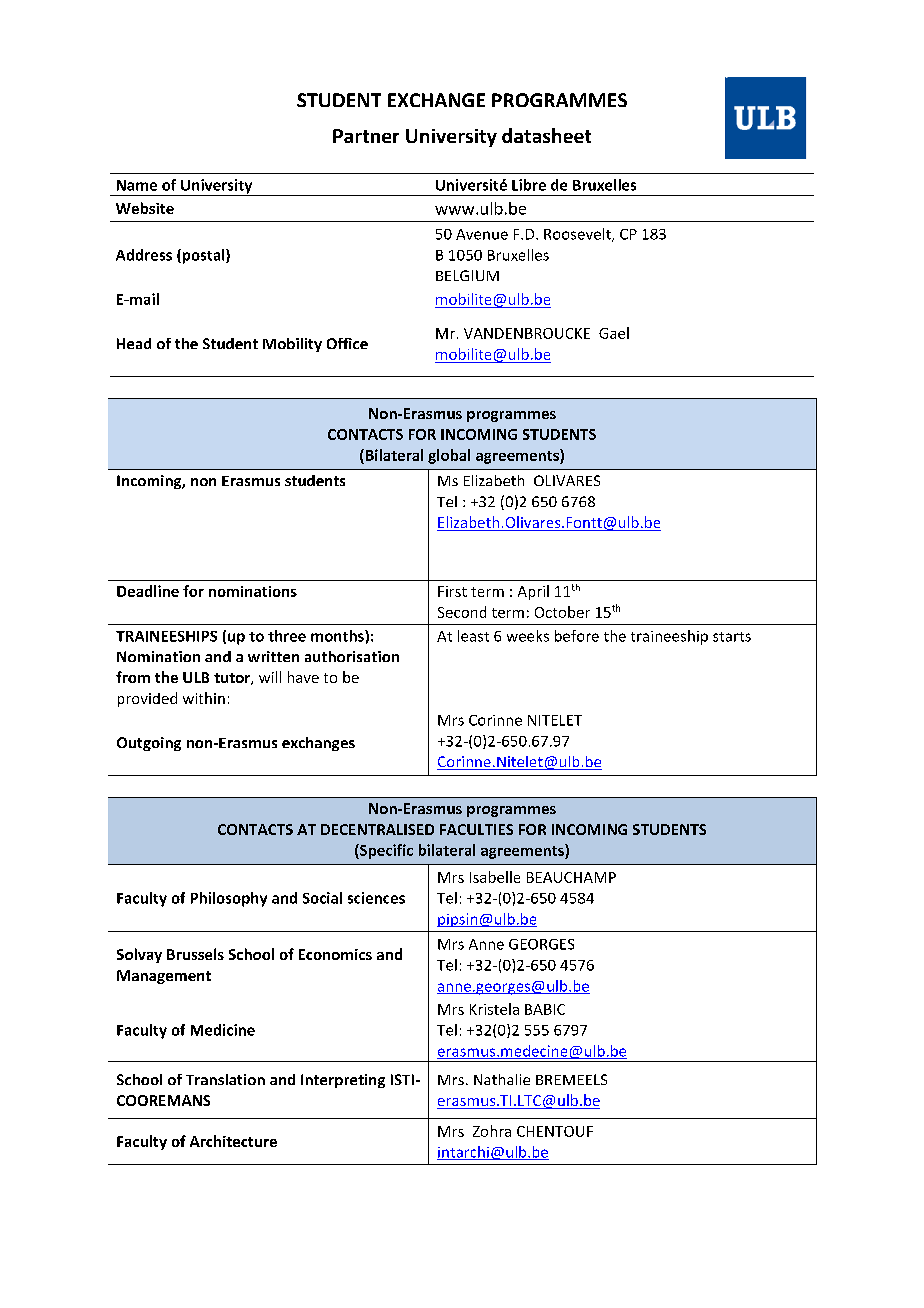 The image size is (924, 1308). I want to click on starts, so click(732, 637).
